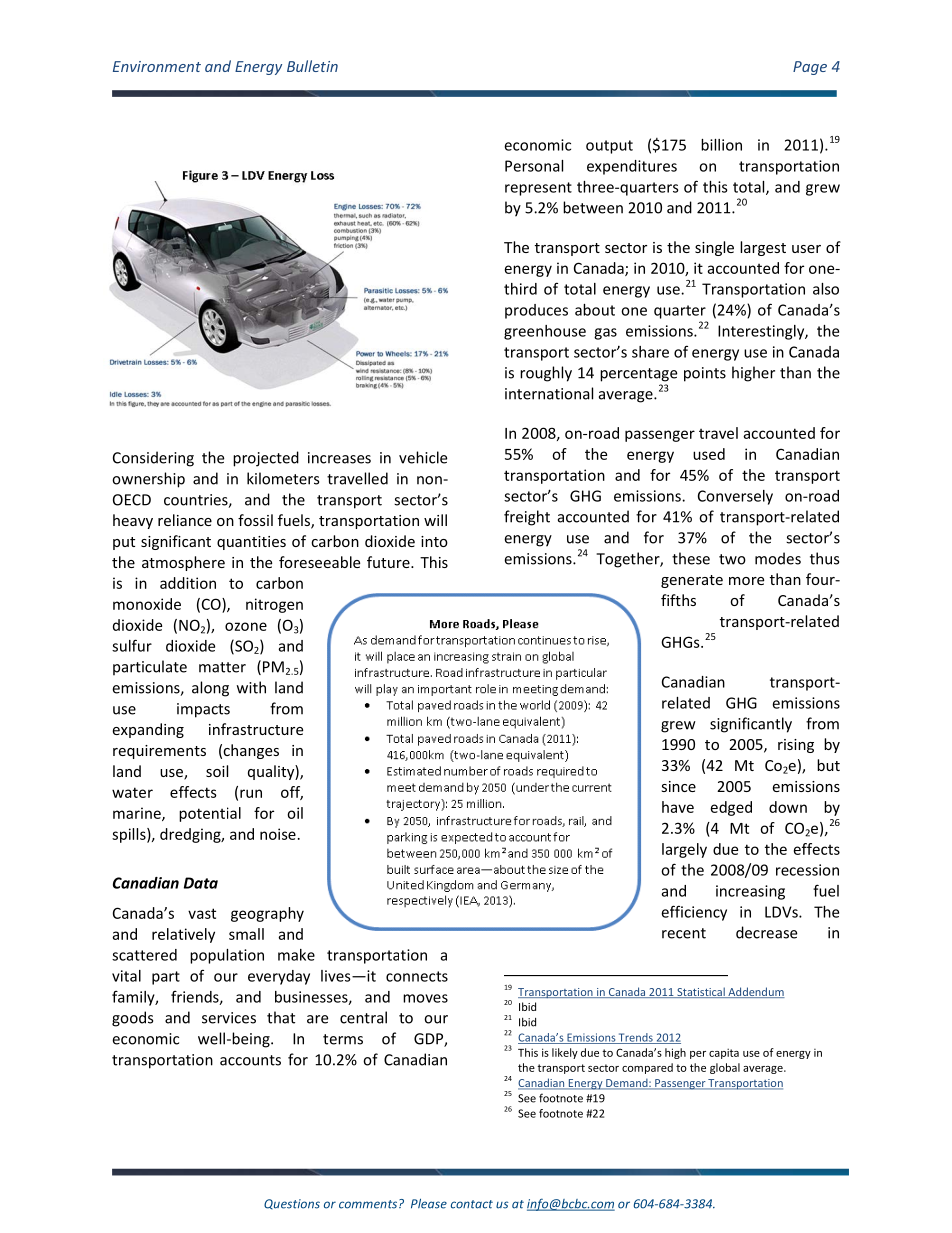 The image size is (952, 1233). Describe the element at coordinates (423, 457) in the page. I see `vehicle` at that location.
